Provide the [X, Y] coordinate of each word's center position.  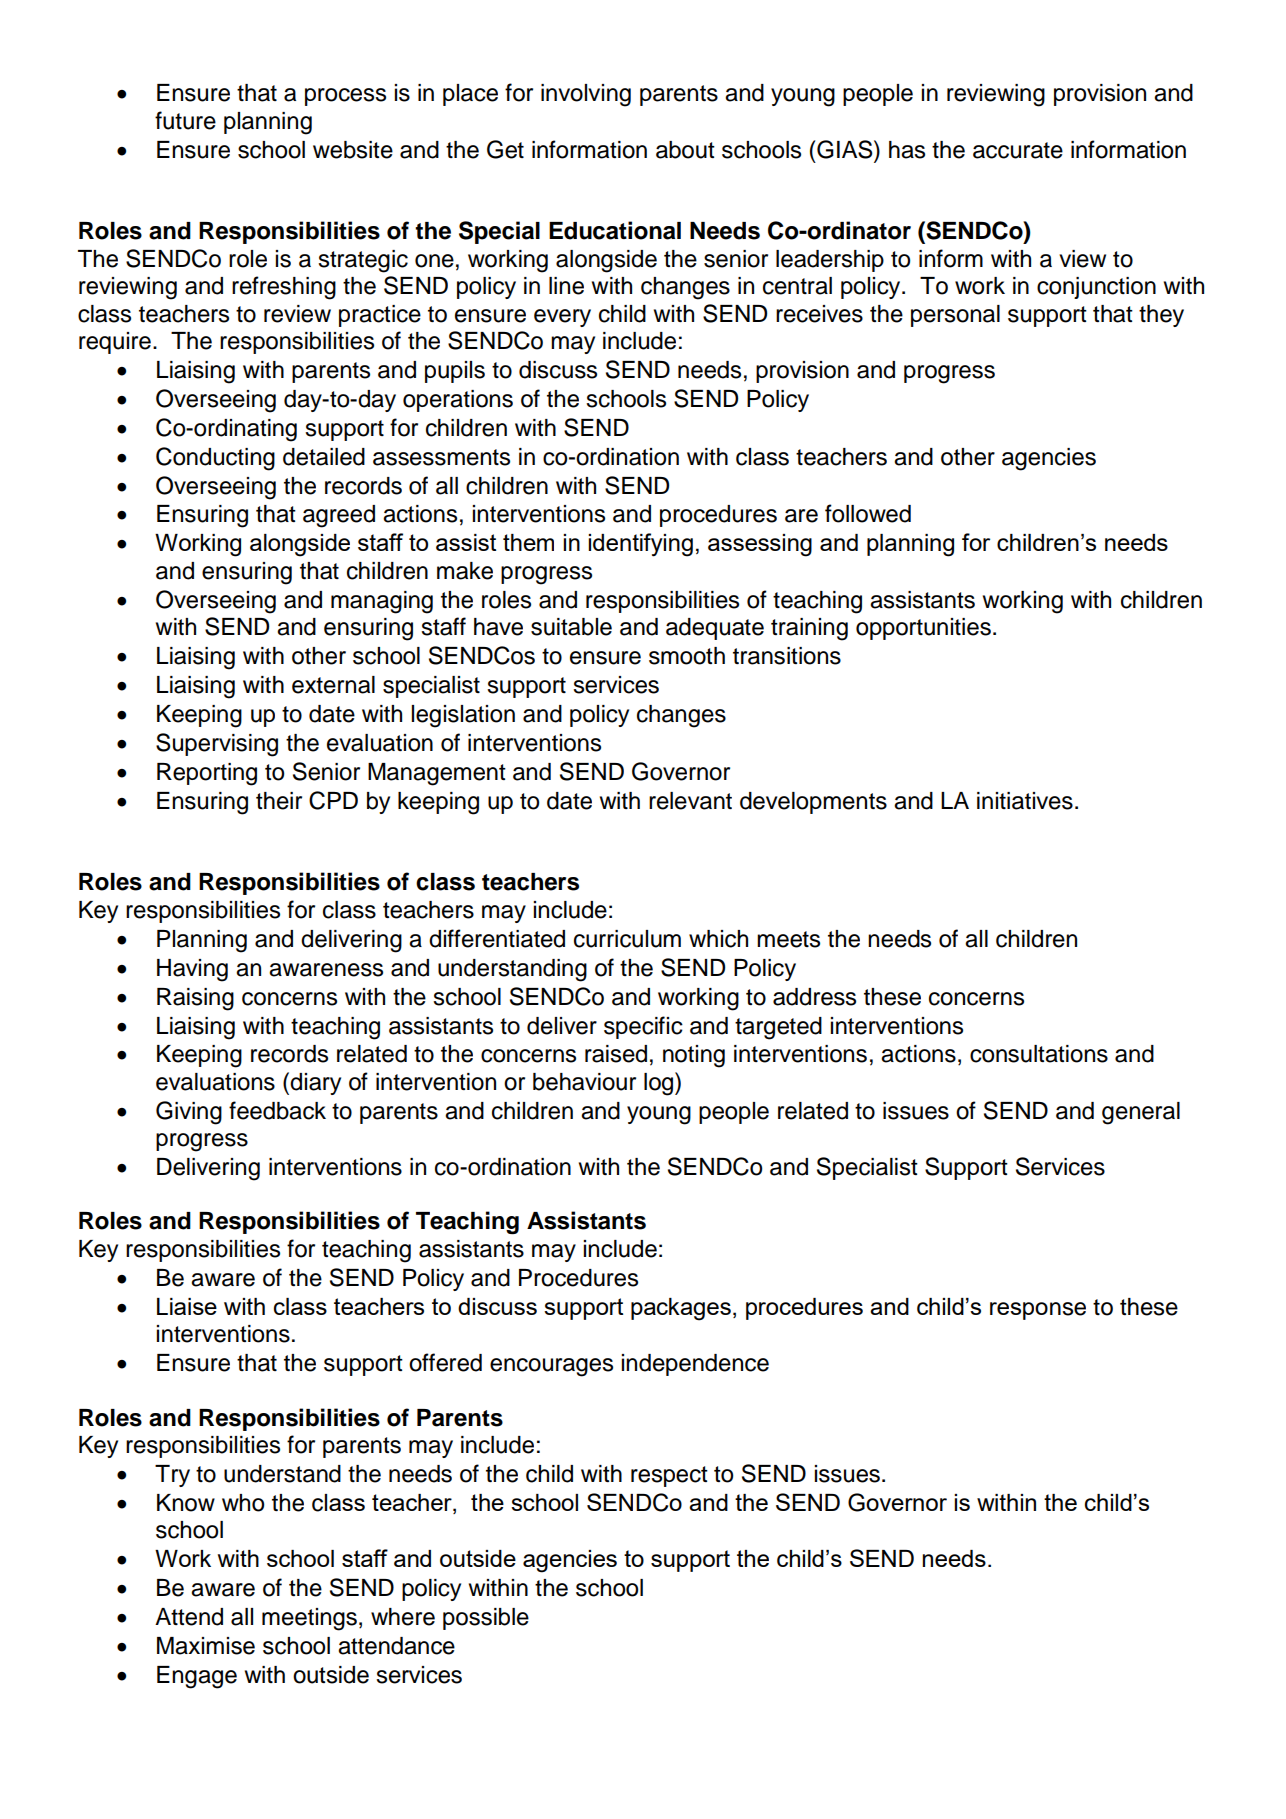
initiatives [1025, 801]
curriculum [627, 939]
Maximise [206, 1646]
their [279, 801]
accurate [1018, 150]
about [685, 150]
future [185, 120]
